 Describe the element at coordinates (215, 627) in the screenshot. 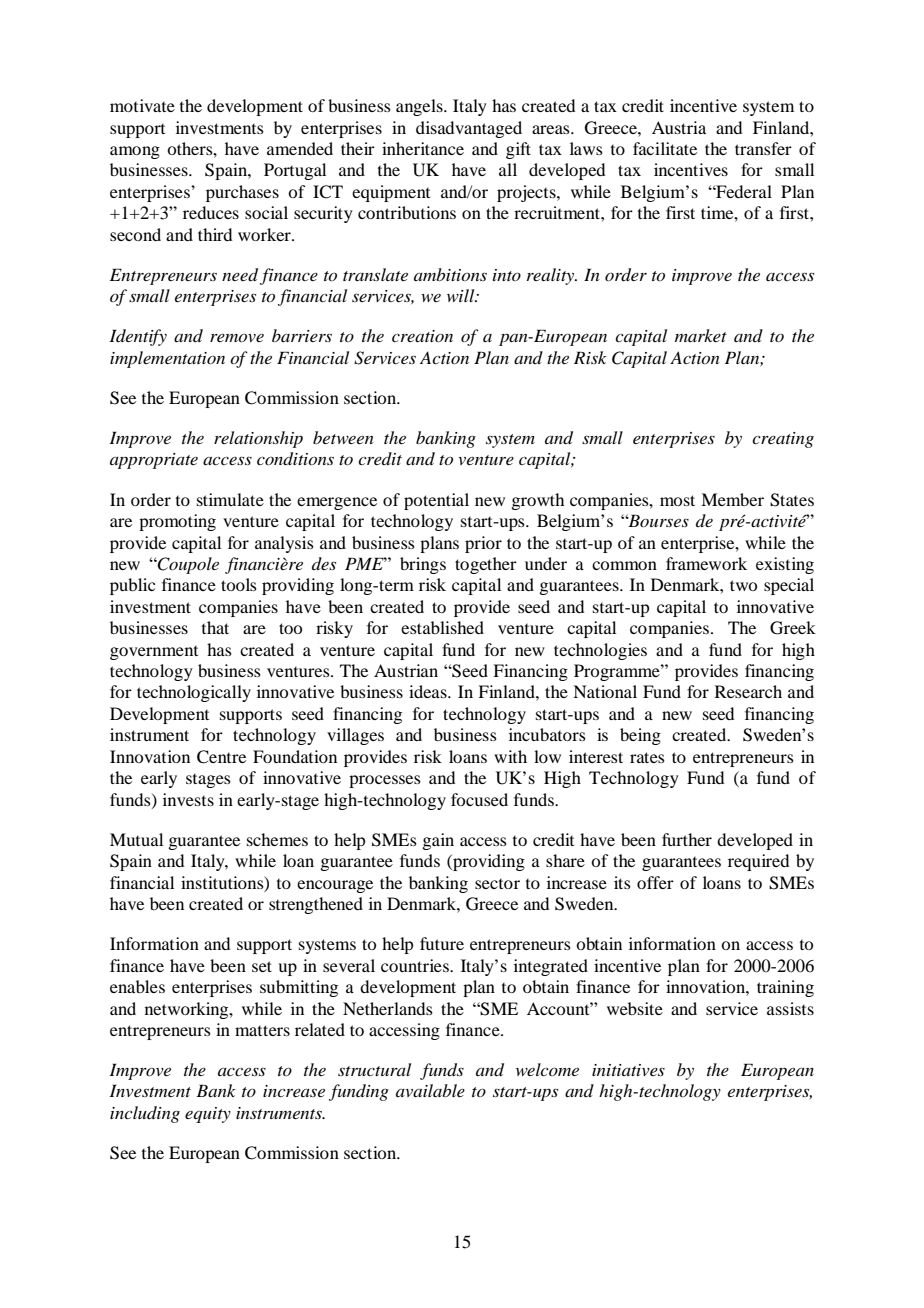

I see `that` at that location.
